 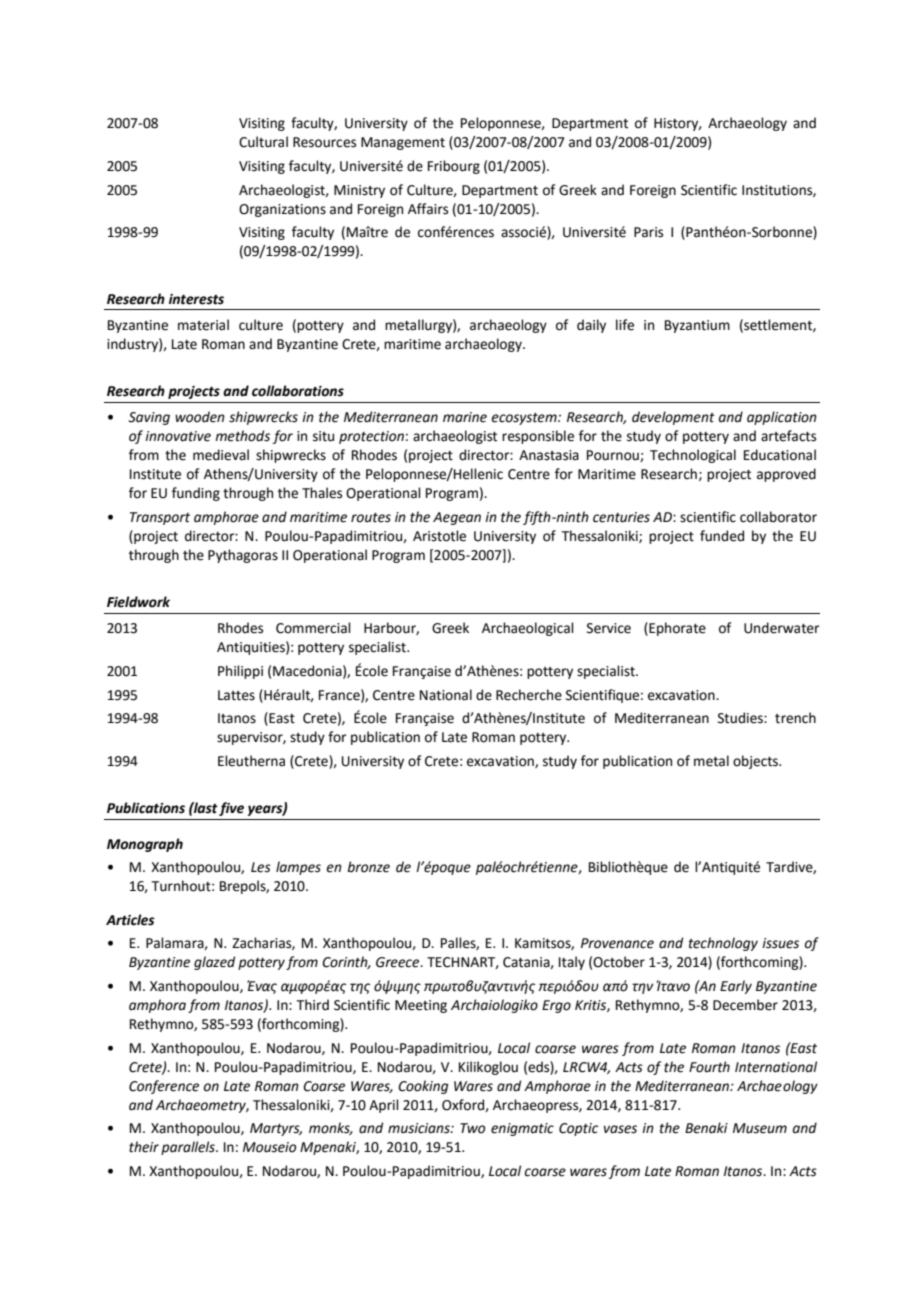 What do you see at coordinates (693, 456) in the document?
I see `Technological` at bounding box center [693, 456].
